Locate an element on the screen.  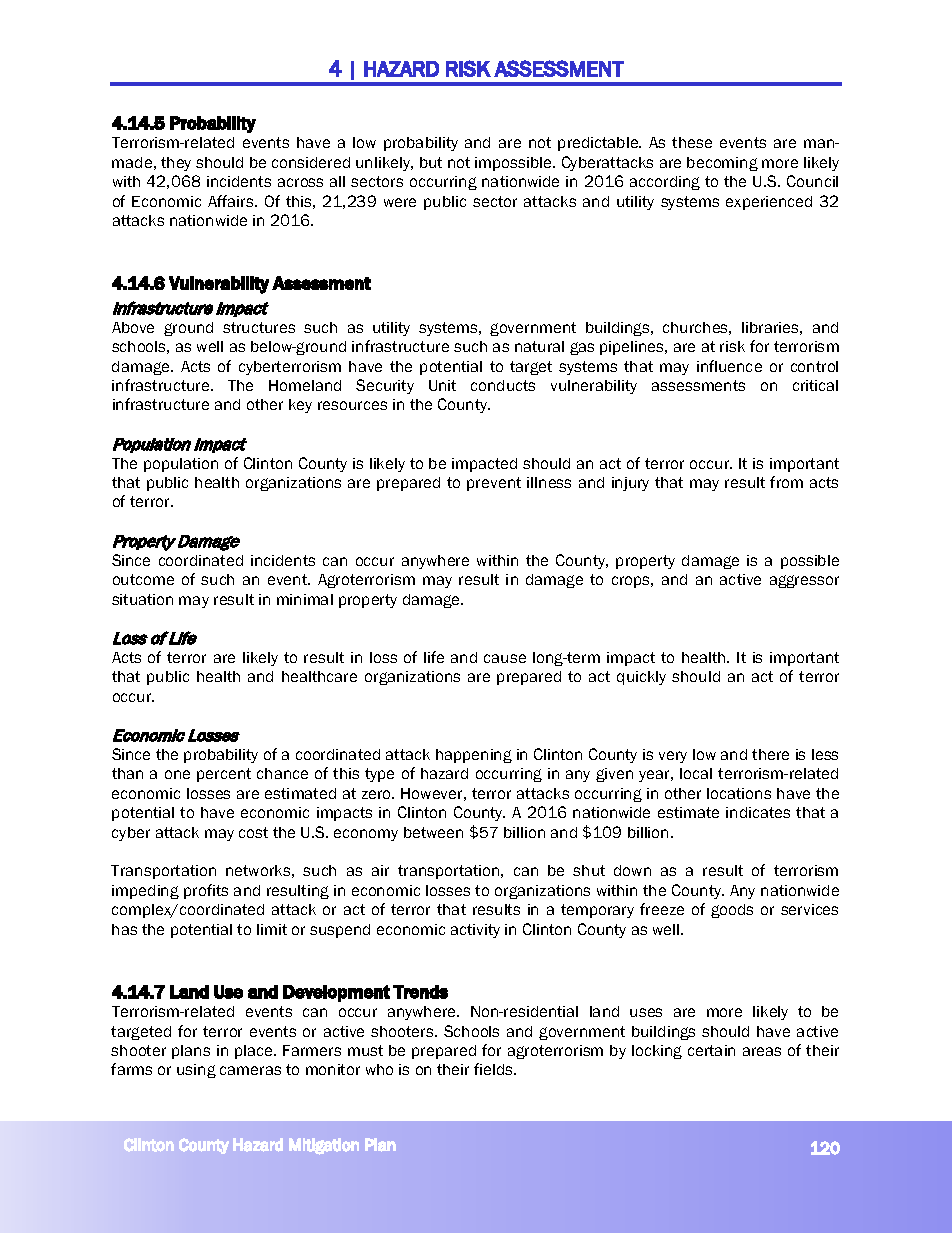
but is located at coordinates (431, 162).
